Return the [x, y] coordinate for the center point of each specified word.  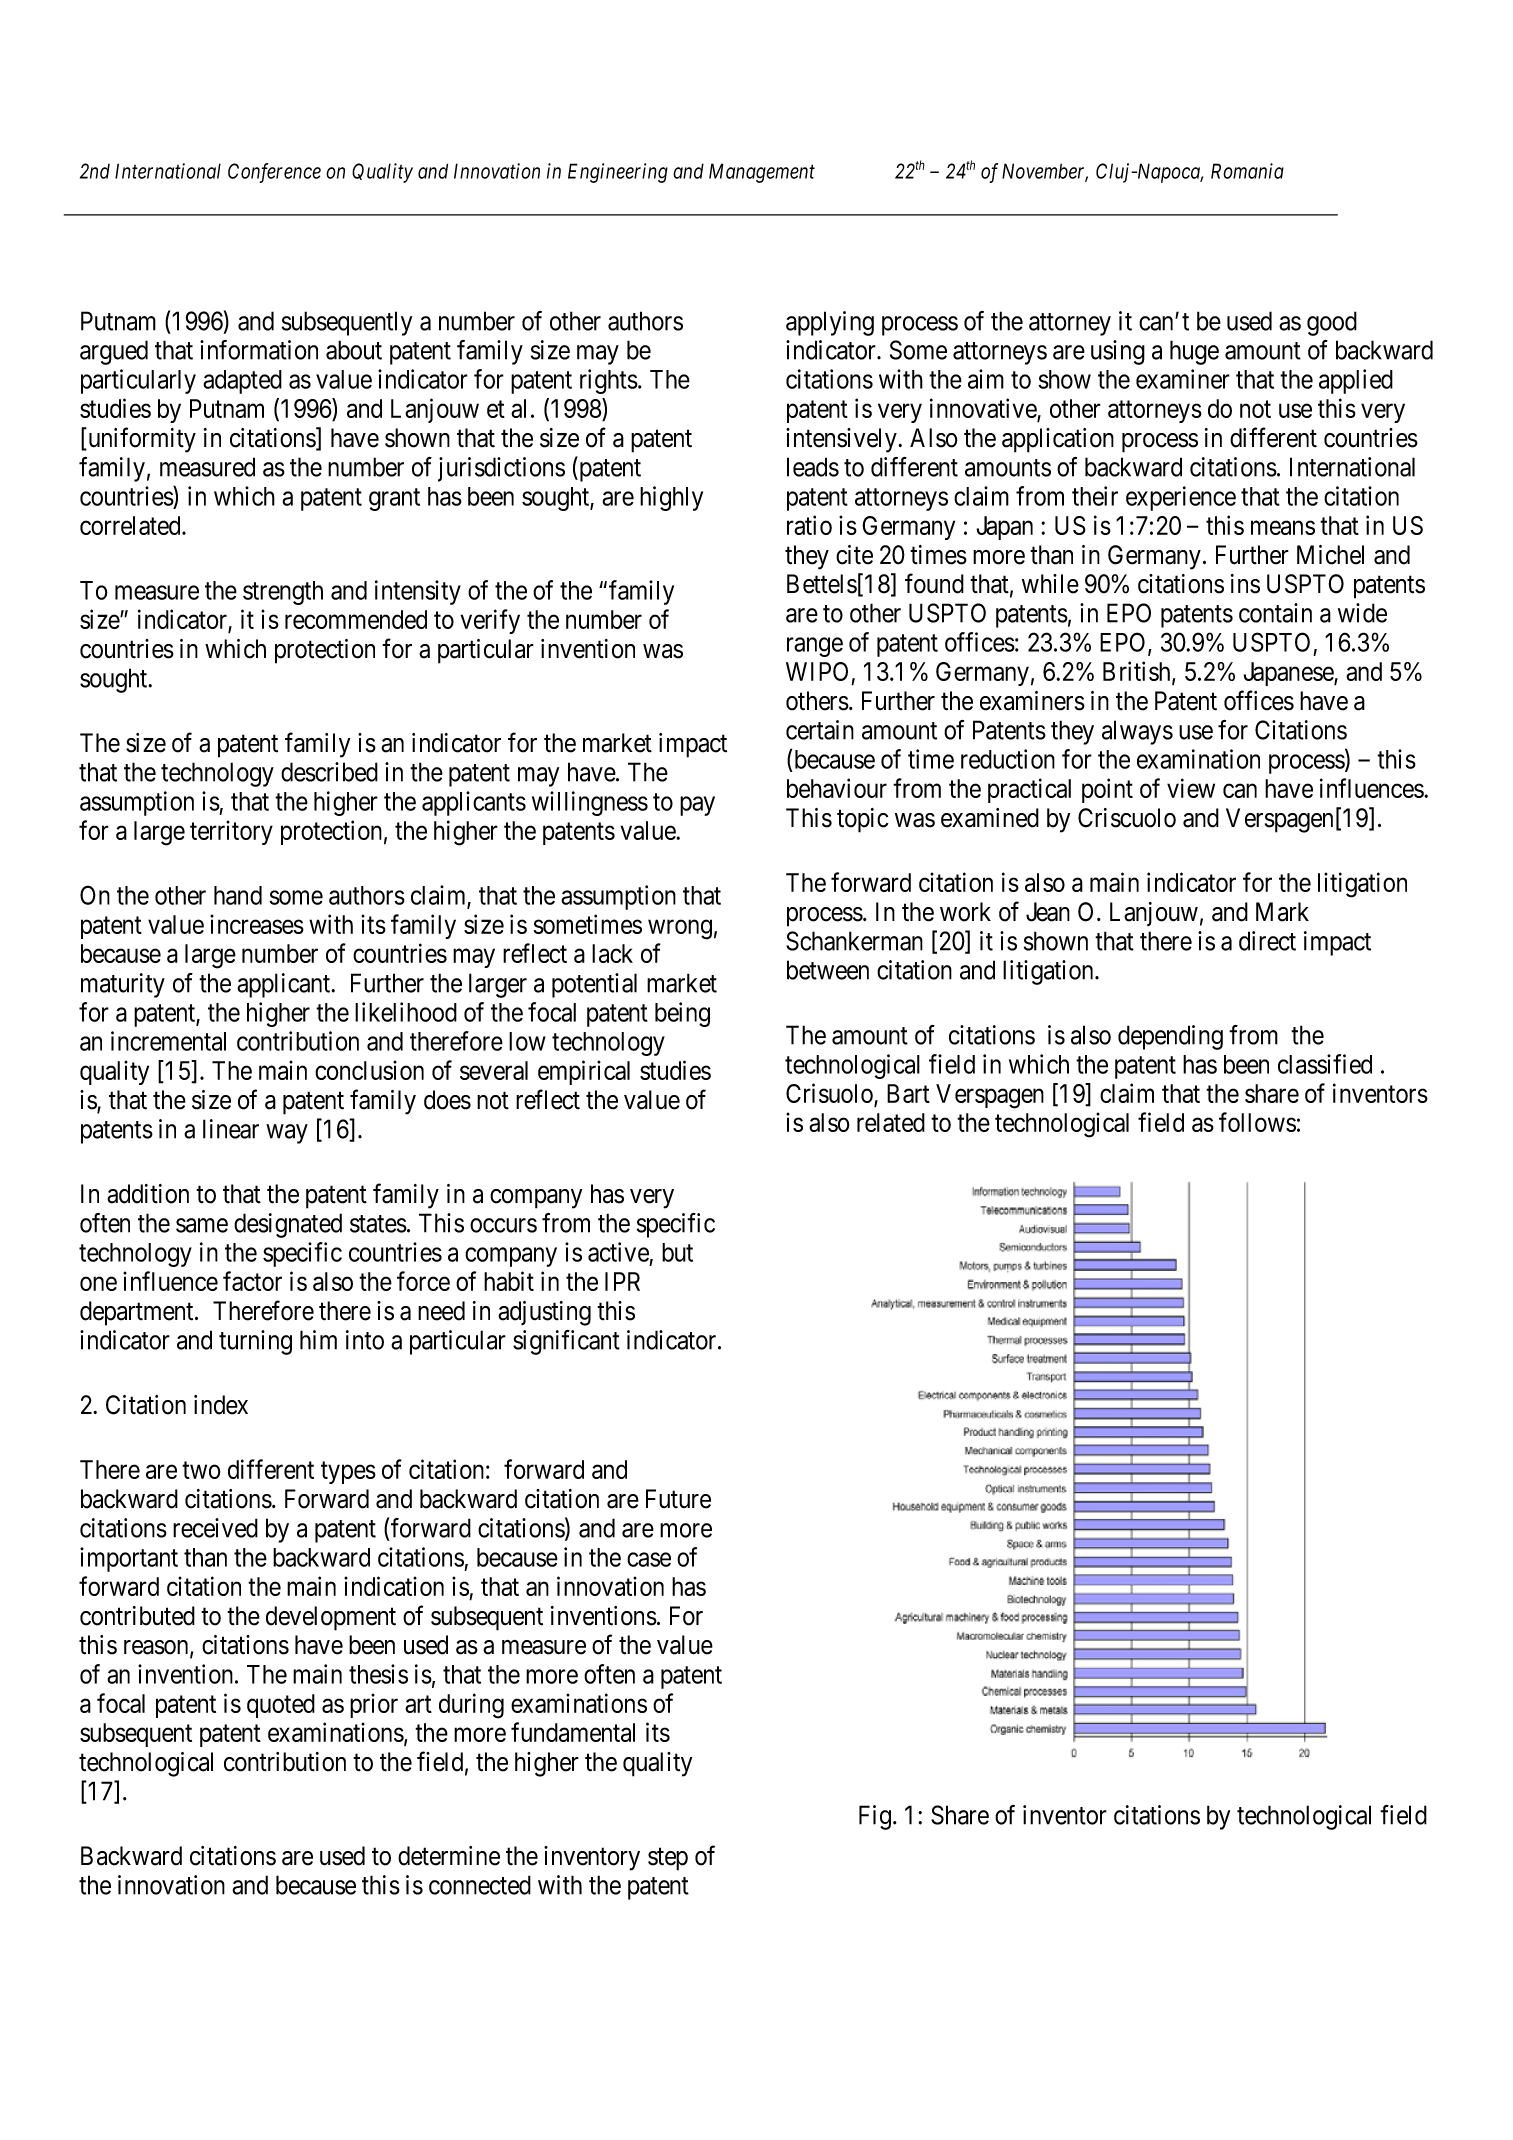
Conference [274, 173]
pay [697, 806]
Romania [1247, 171]
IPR [622, 1281]
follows [1257, 1122]
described [329, 772]
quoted [281, 1706]
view [1191, 788]
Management [762, 173]
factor [252, 1281]
